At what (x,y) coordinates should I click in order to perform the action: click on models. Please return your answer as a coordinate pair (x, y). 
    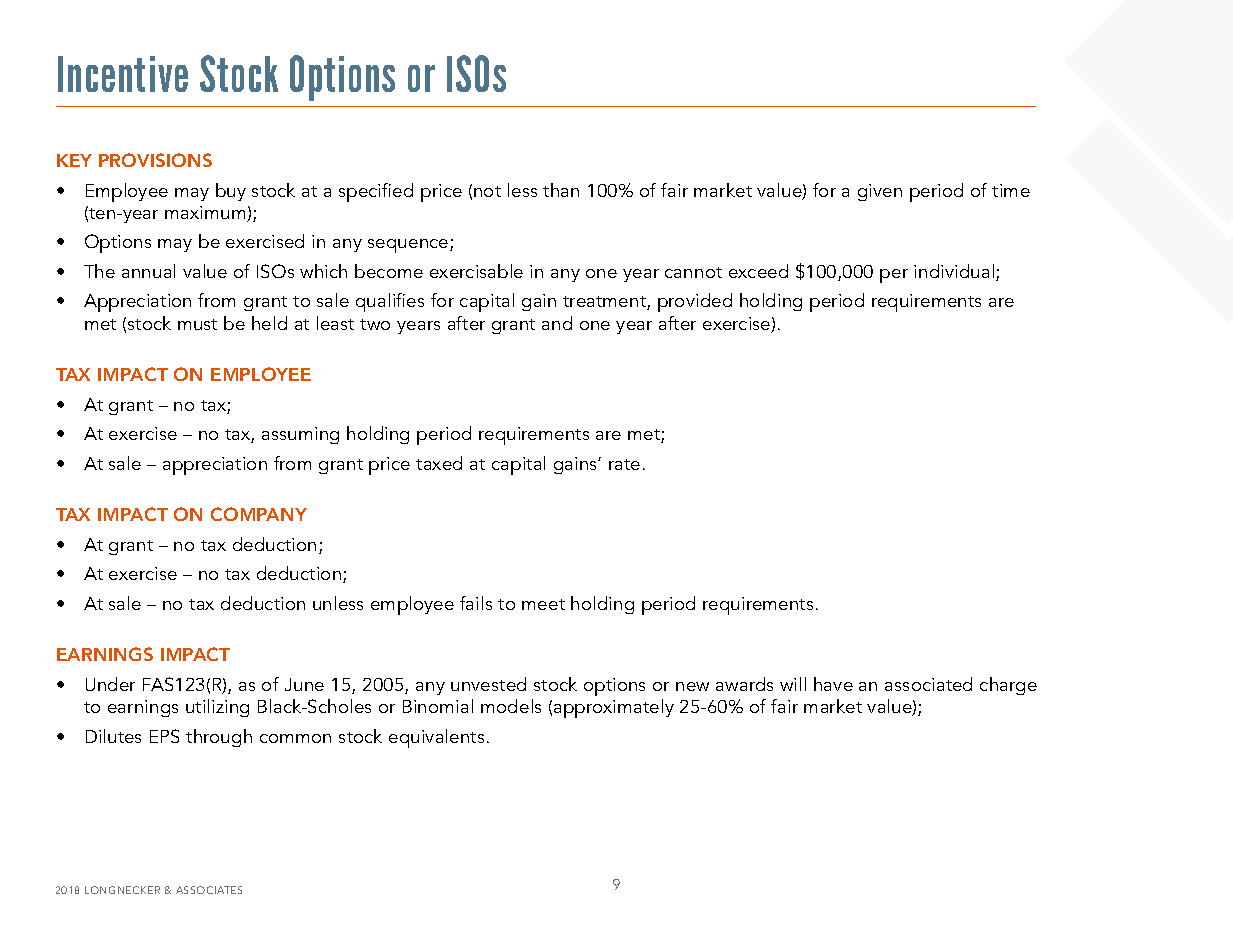
    Looking at the image, I should click on (511, 706).
